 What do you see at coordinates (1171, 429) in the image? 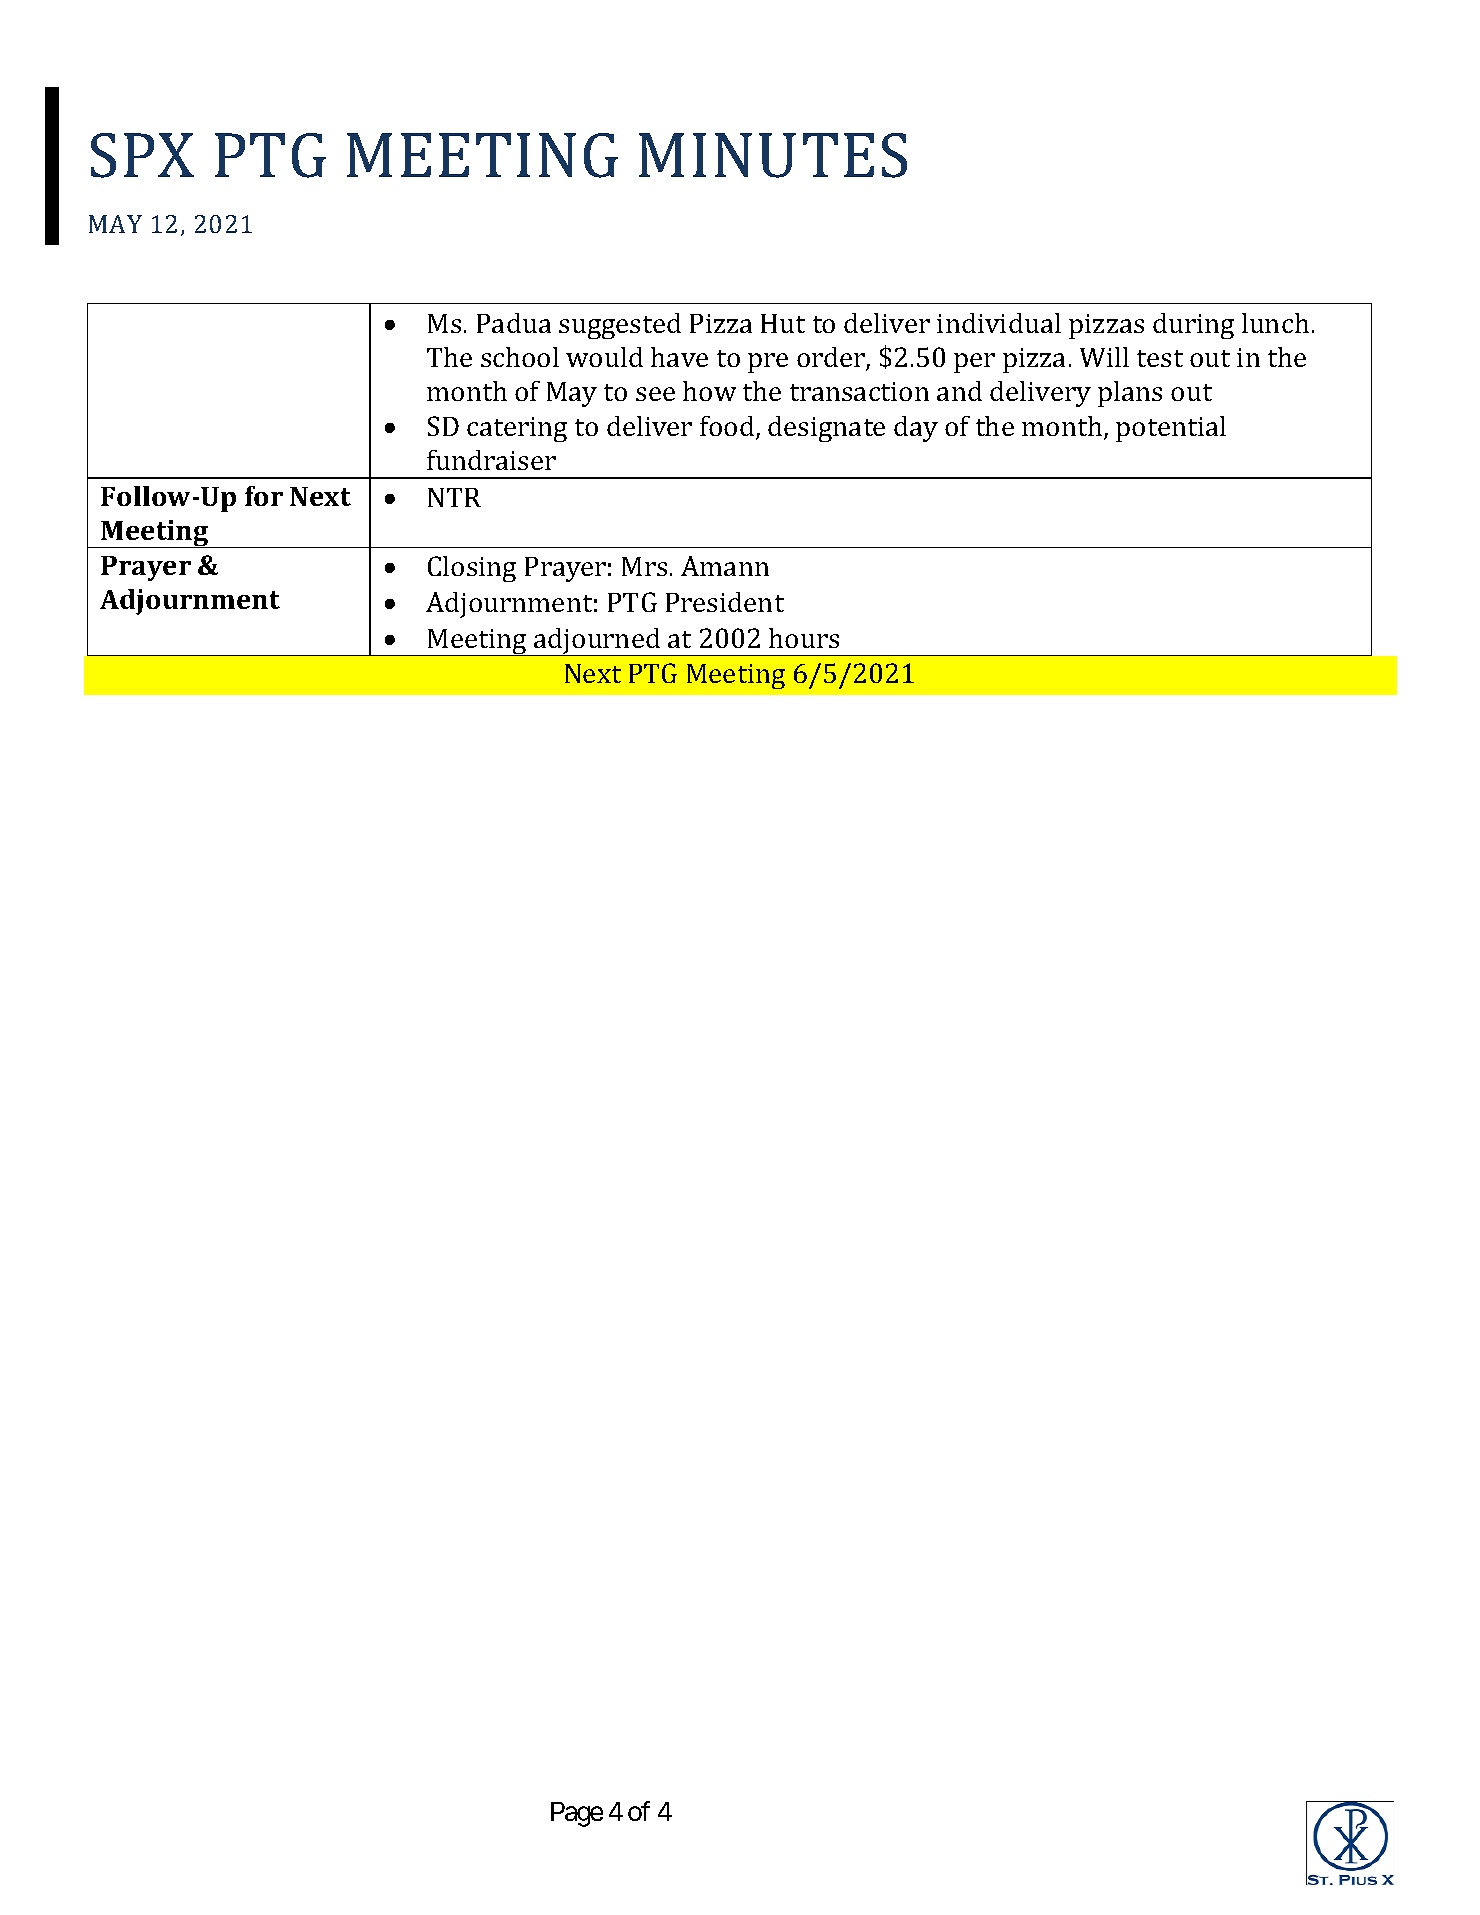
I see `potential` at bounding box center [1171, 429].
